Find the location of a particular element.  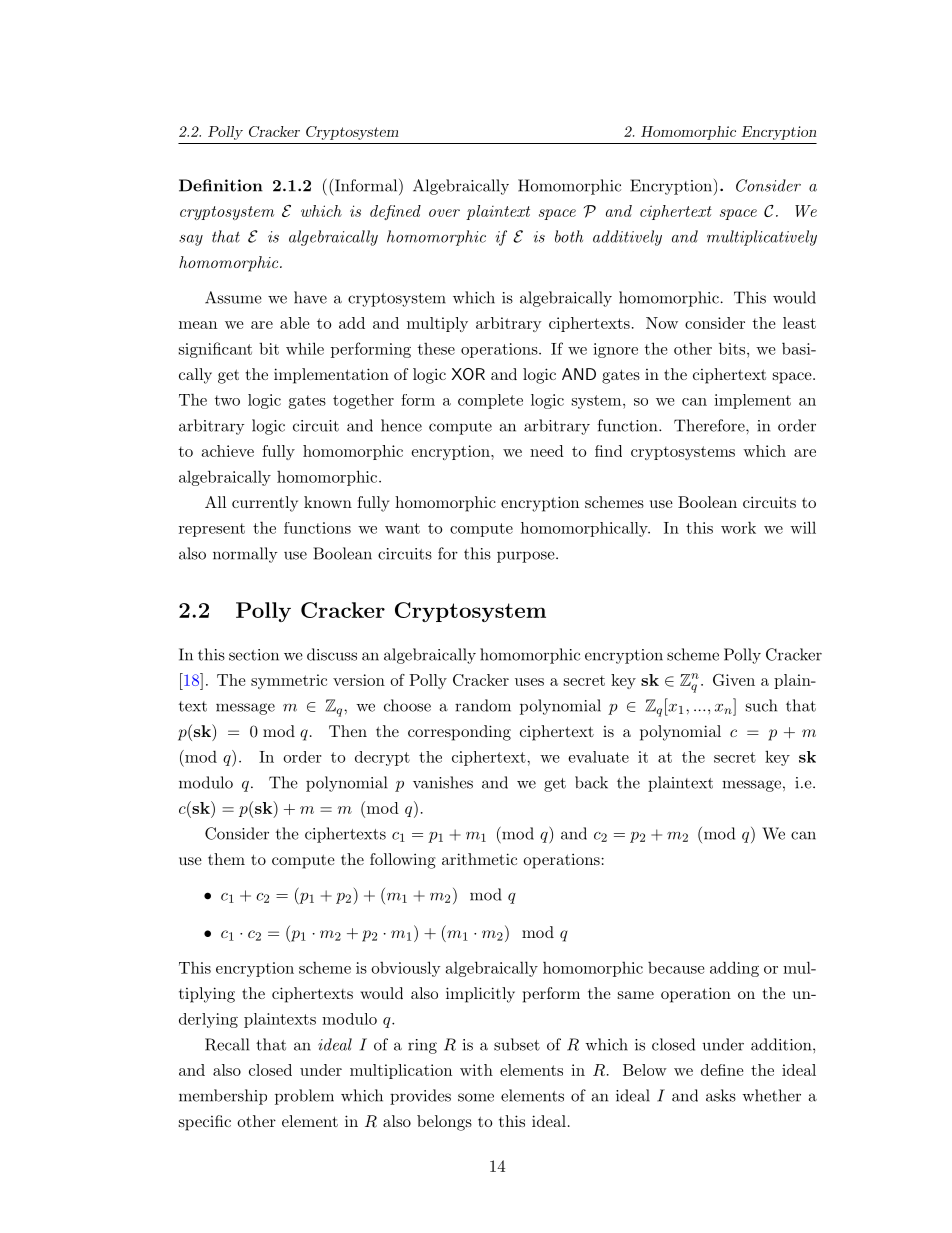

complete is located at coordinates (490, 401).
